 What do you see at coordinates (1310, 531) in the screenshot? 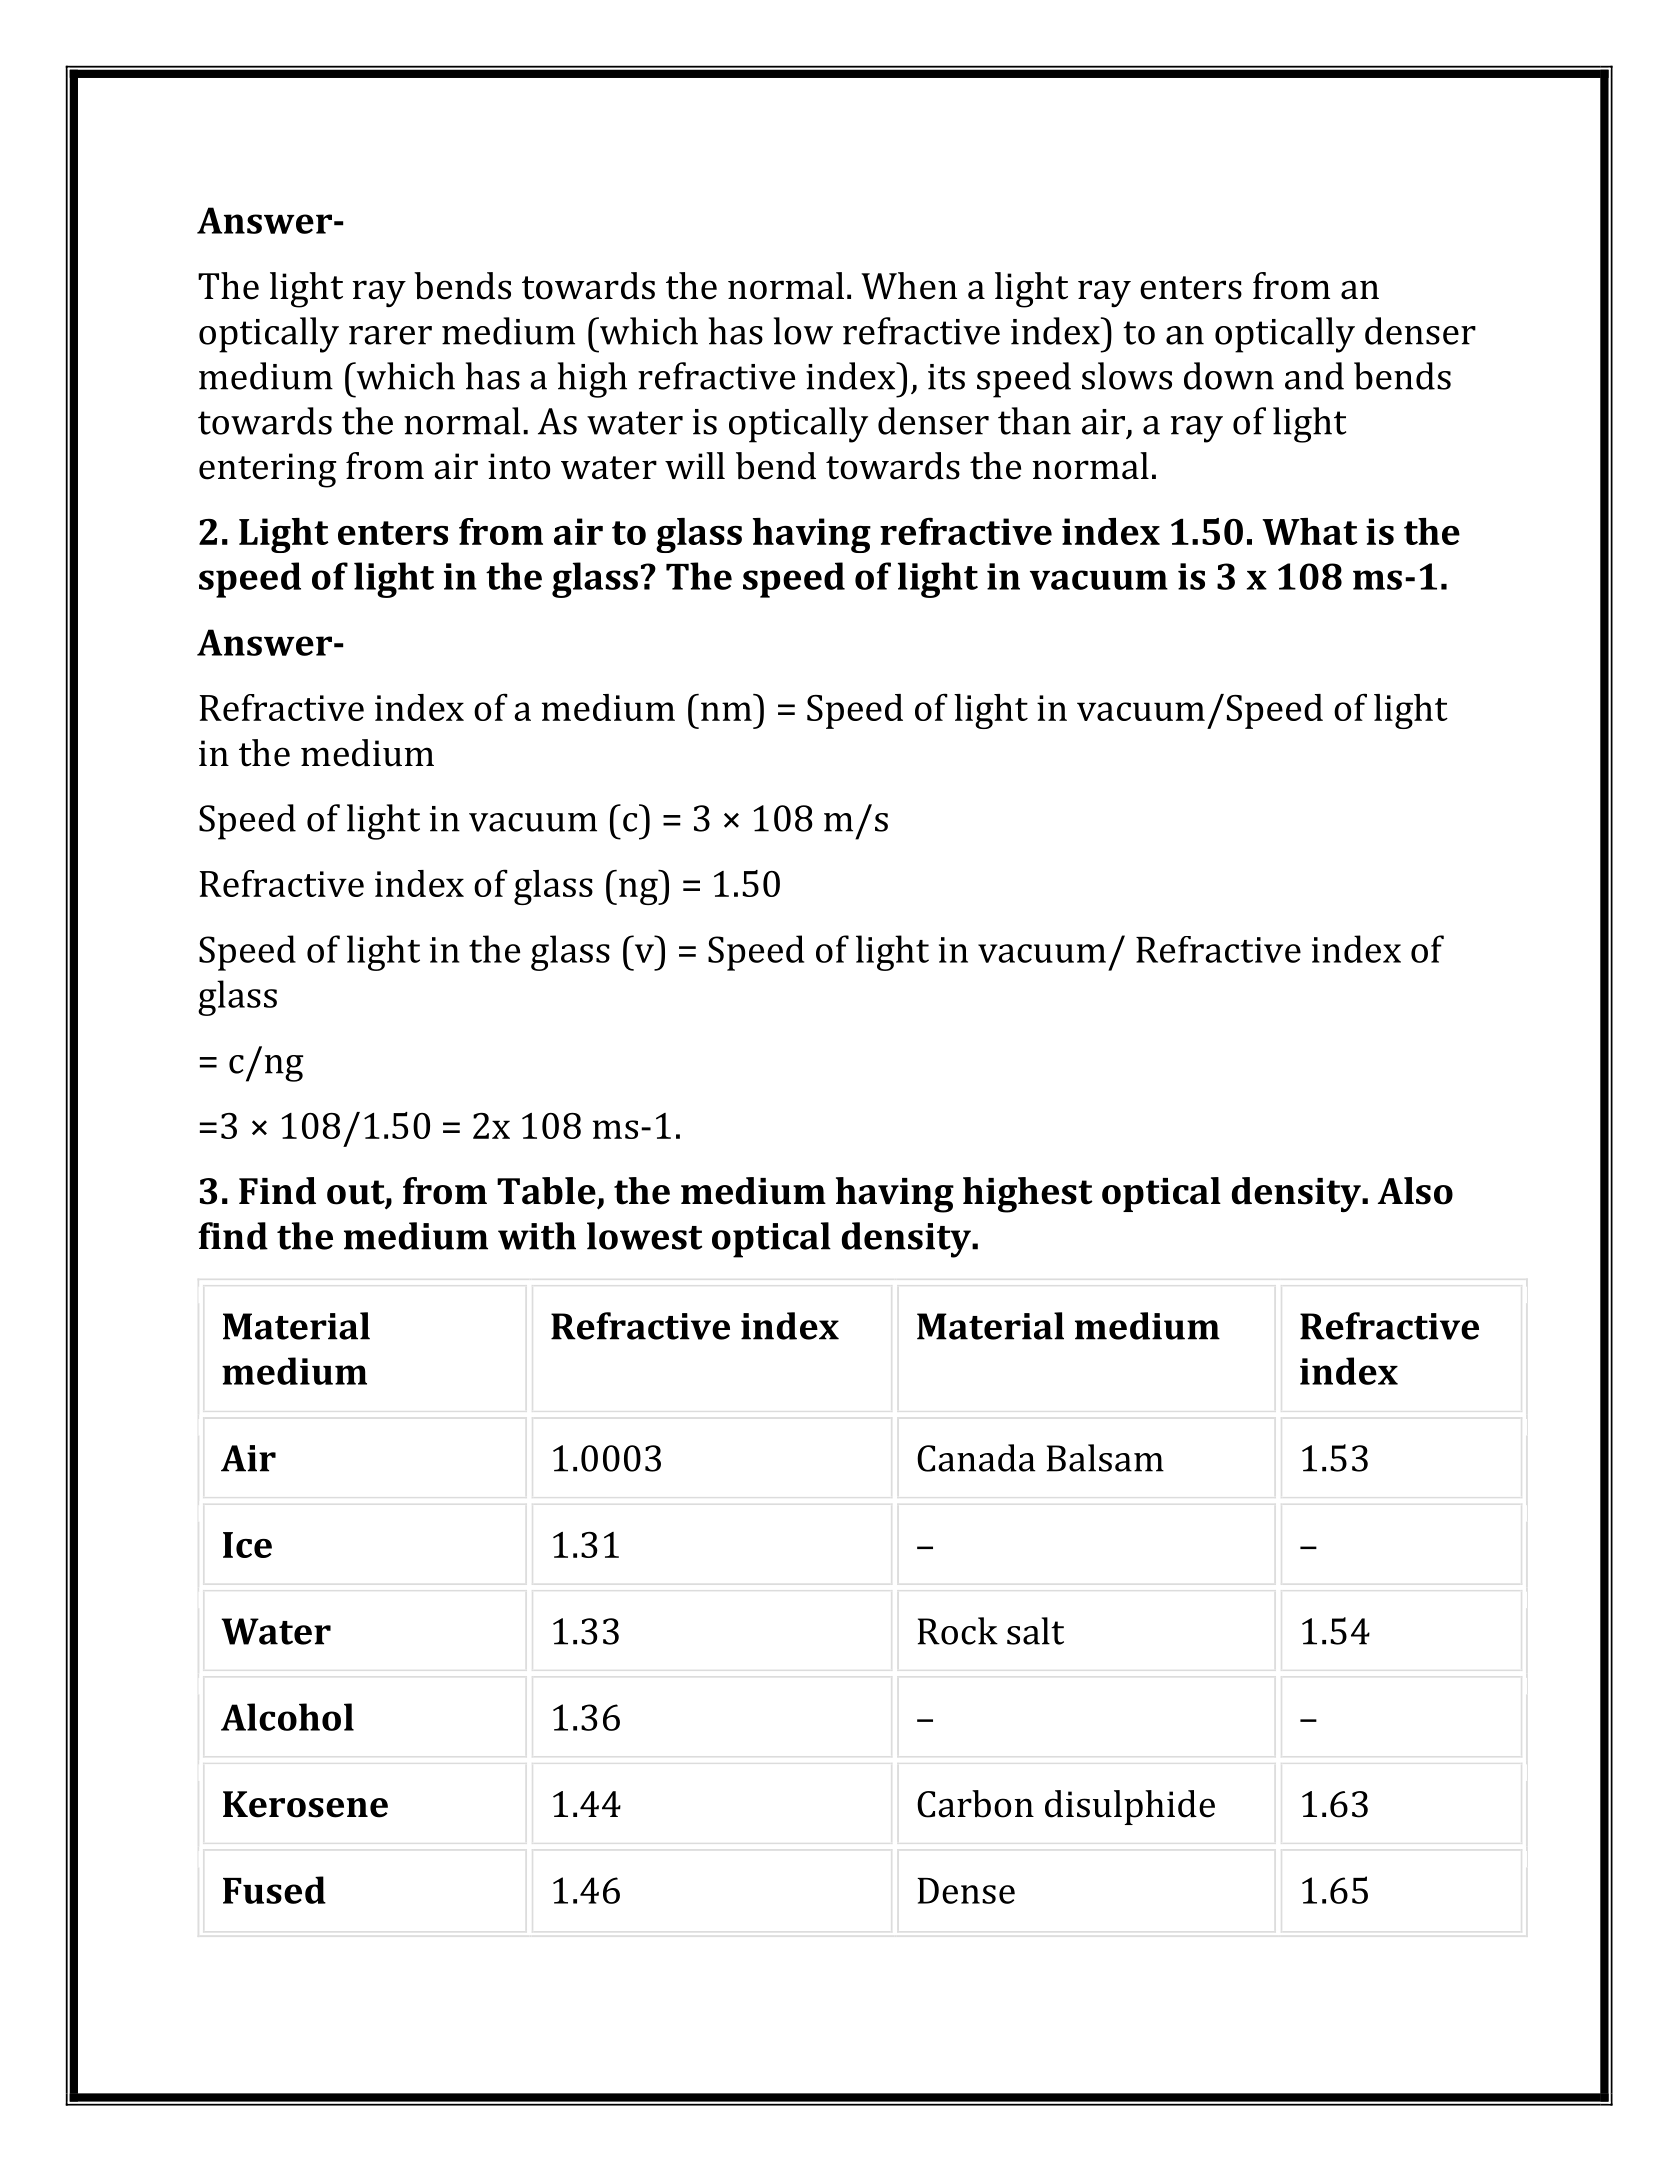
I see `What` at bounding box center [1310, 531].
